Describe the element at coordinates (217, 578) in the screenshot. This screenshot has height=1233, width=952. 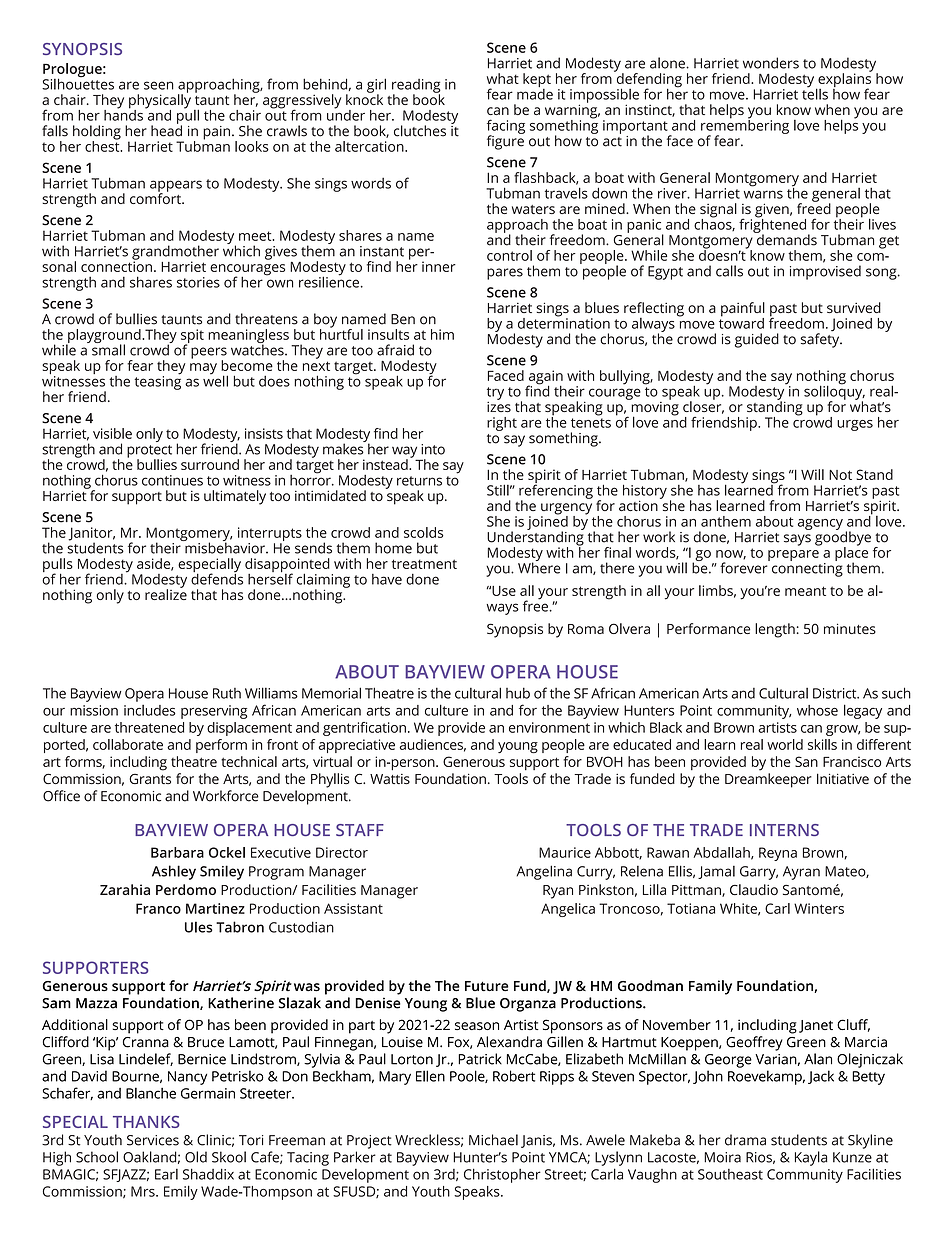
I see `defends` at that location.
